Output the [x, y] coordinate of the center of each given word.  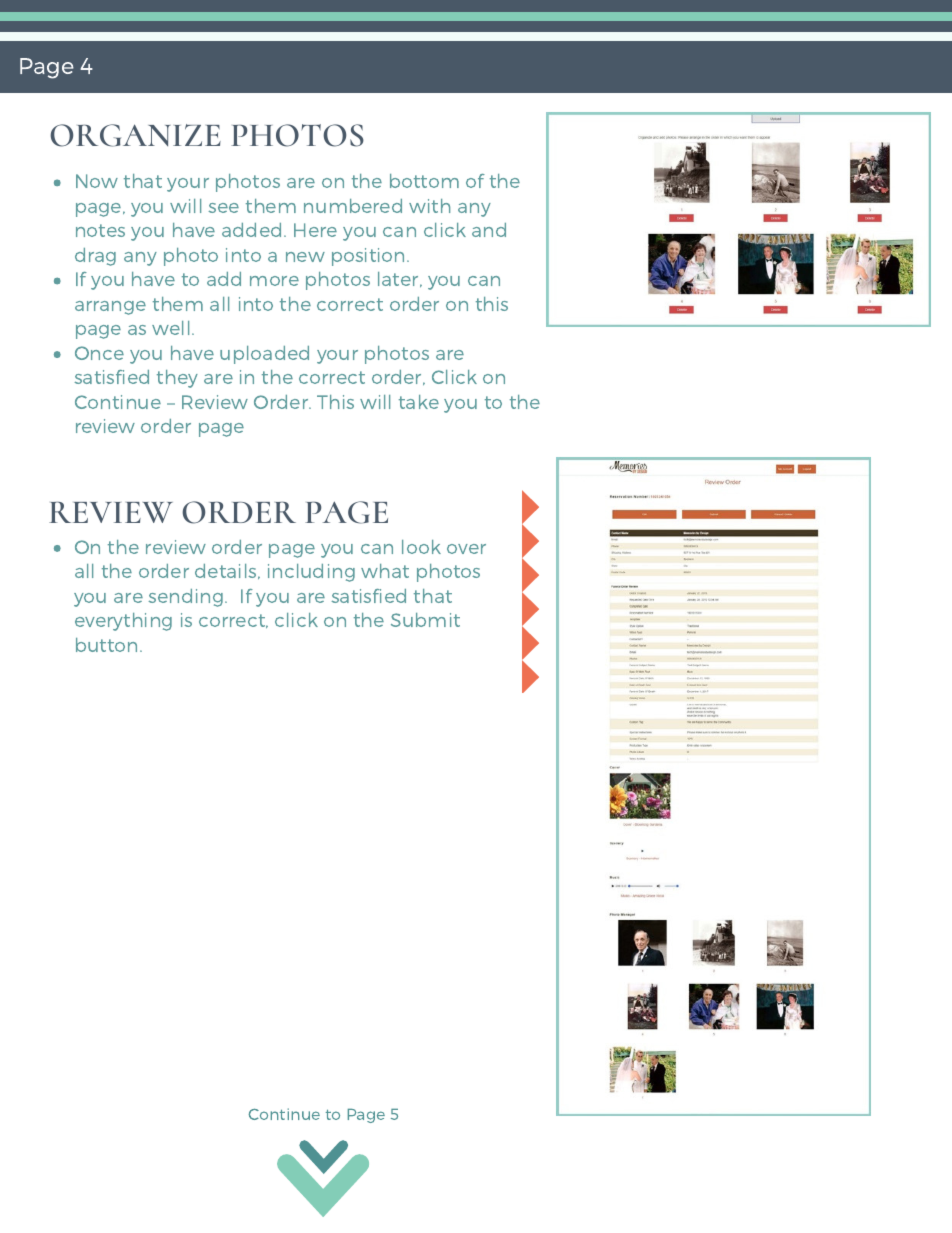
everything [123, 622]
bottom [424, 181]
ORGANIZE [135, 135]
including [311, 573]
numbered [353, 206]
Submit [425, 620]
